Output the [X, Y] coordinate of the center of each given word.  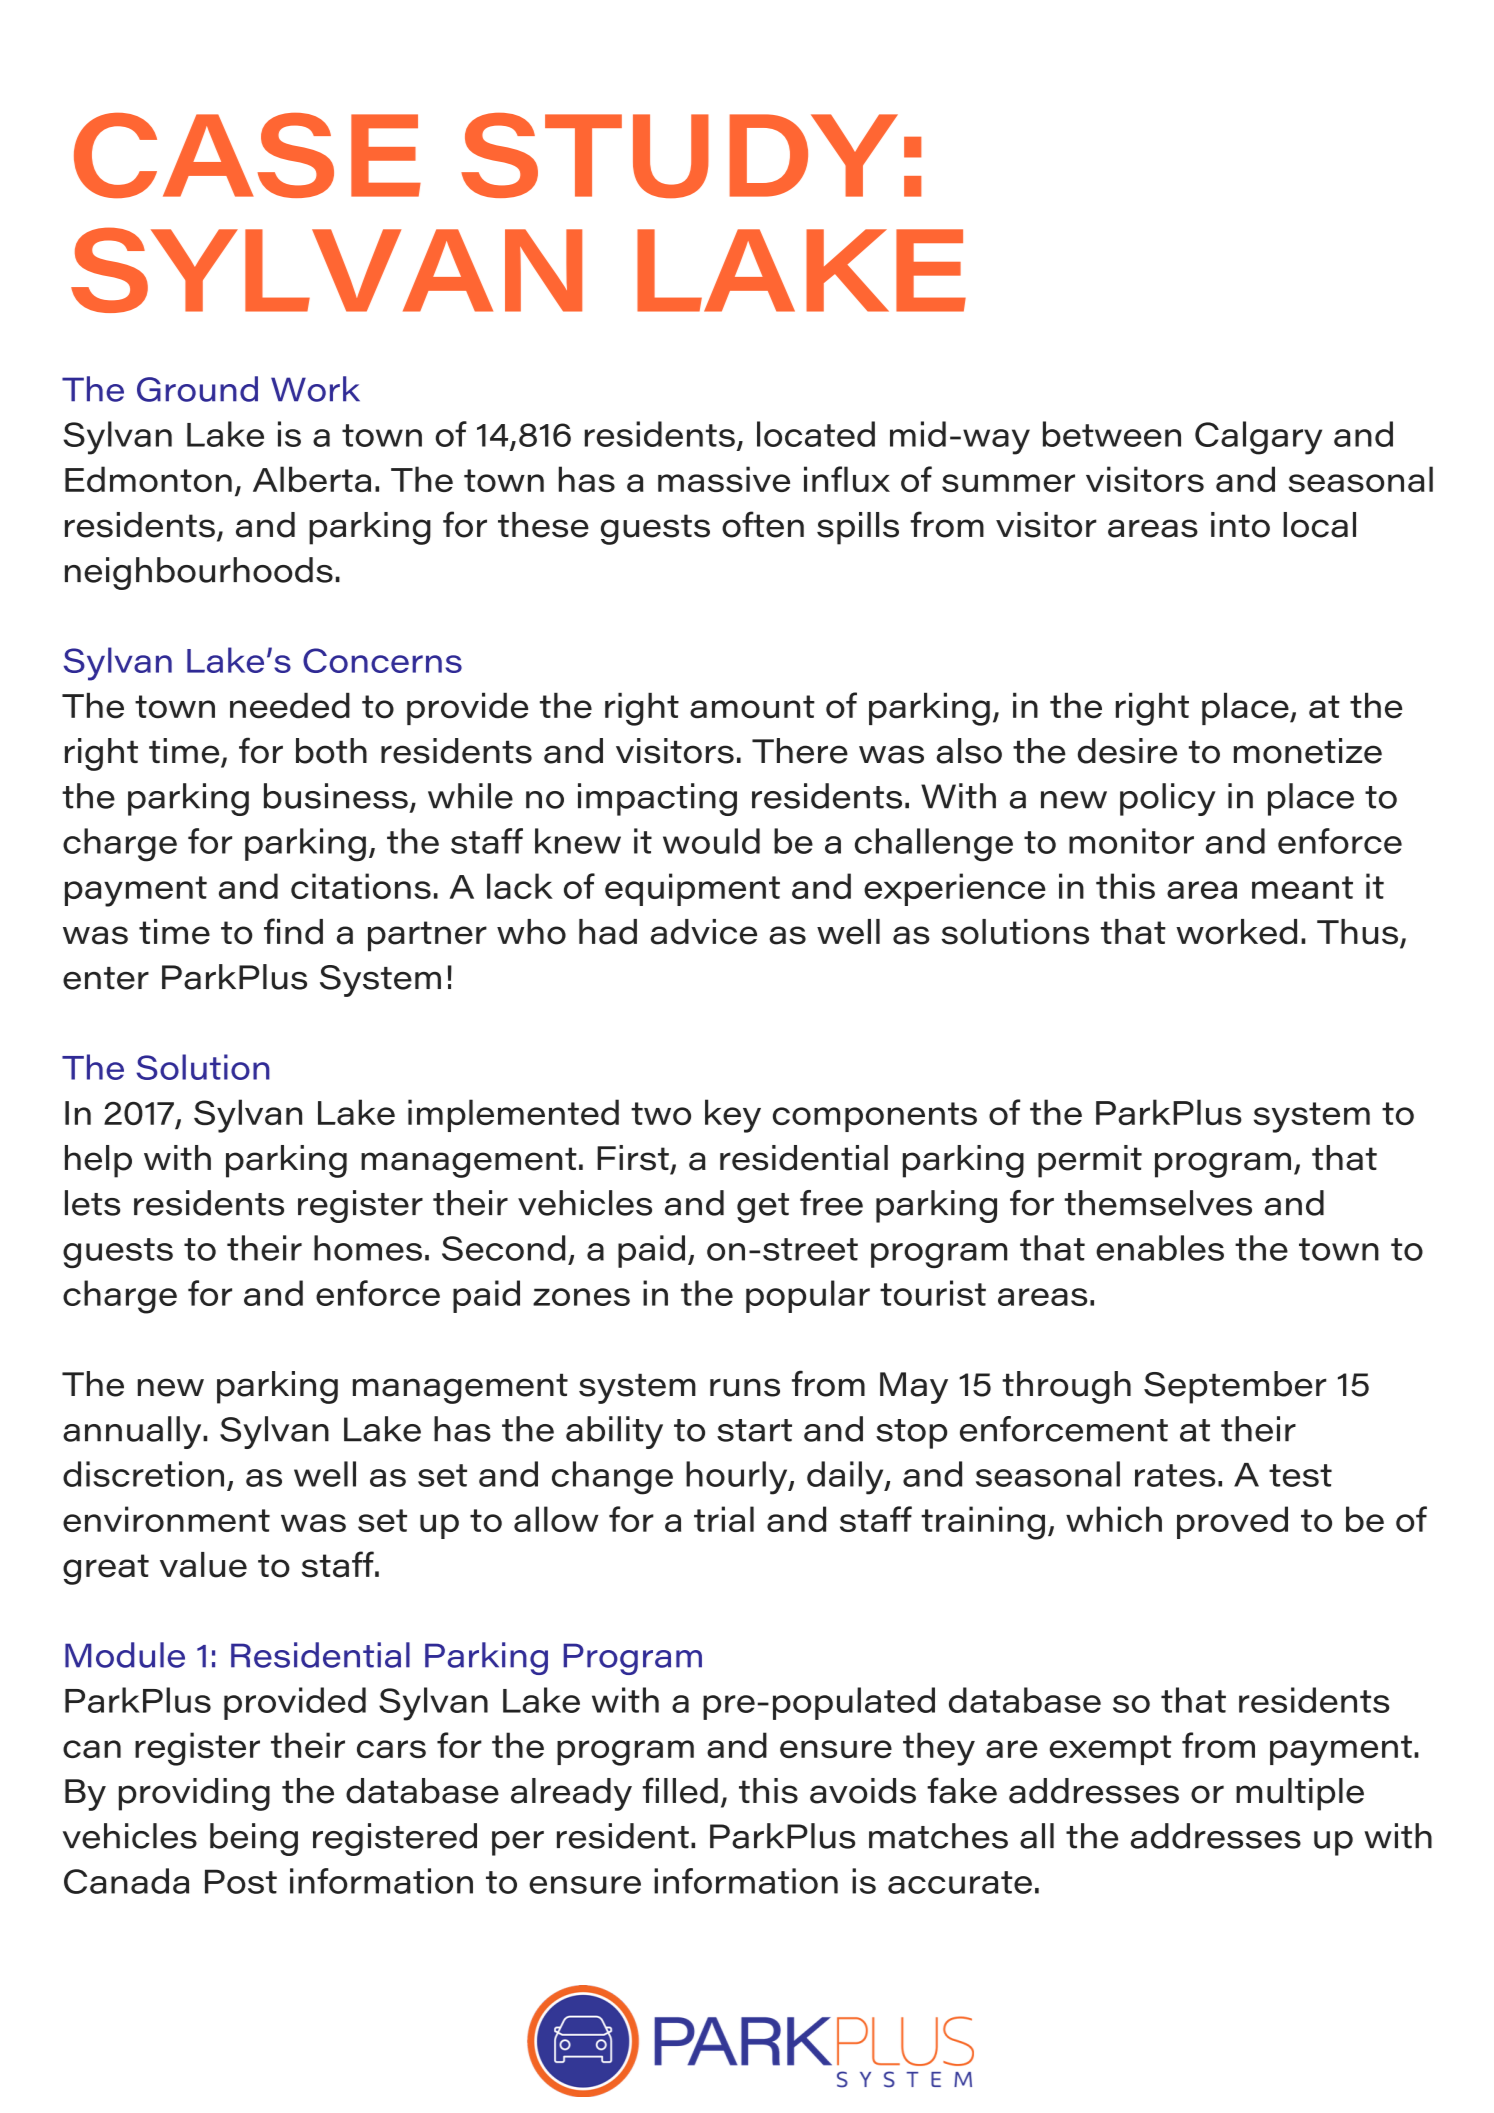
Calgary [1258, 438]
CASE [247, 155]
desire [1127, 751]
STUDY [679, 155]
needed [290, 706]
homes [368, 1248]
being [254, 1839]
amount [752, 707]
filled [680, 1790]
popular [808, 1296]
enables [1160, 1248]
